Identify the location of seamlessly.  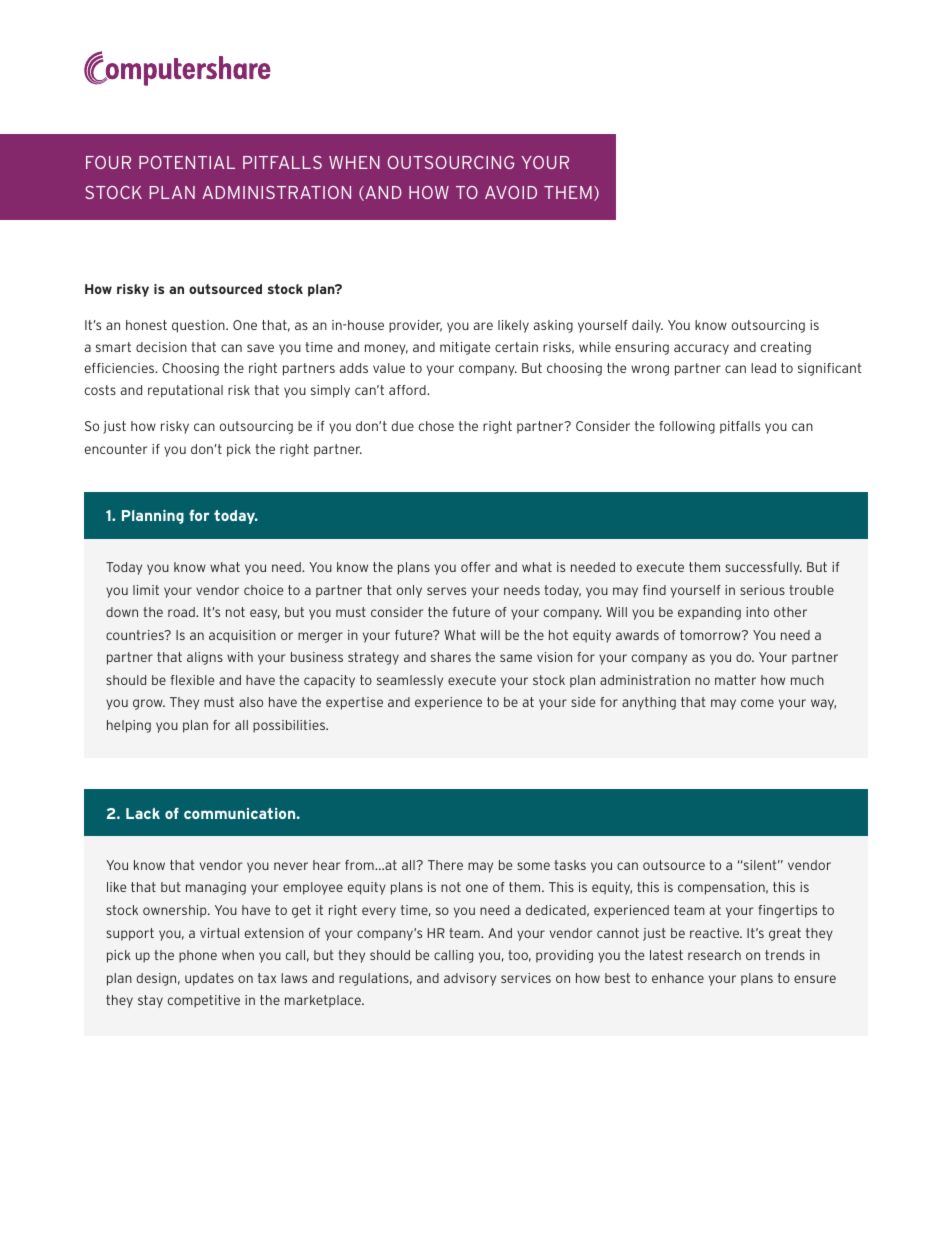
(410, 681).
